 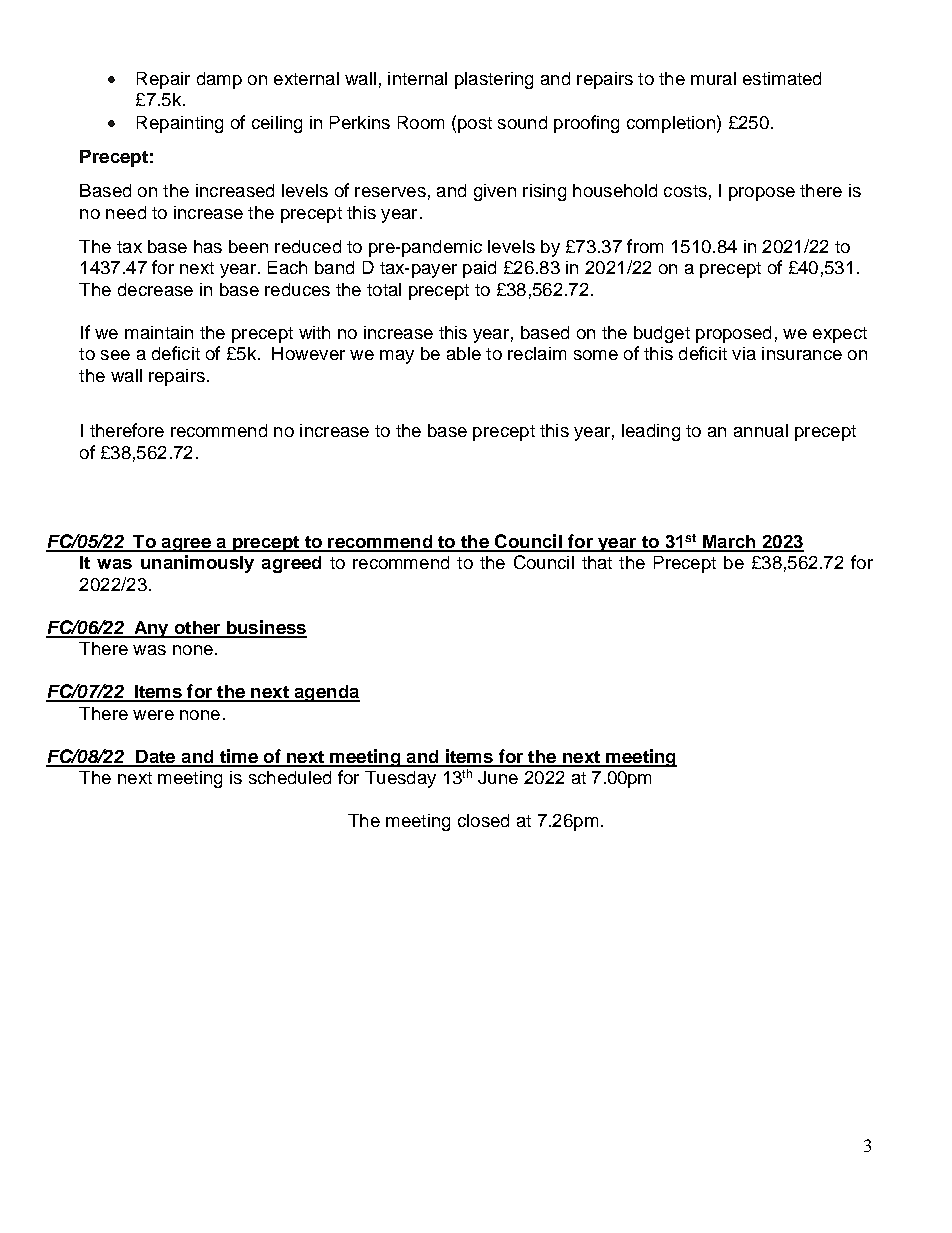 What do you see at coordinates (479, 269) in the image?
I see `paid` at bounding box center [479, 269].
